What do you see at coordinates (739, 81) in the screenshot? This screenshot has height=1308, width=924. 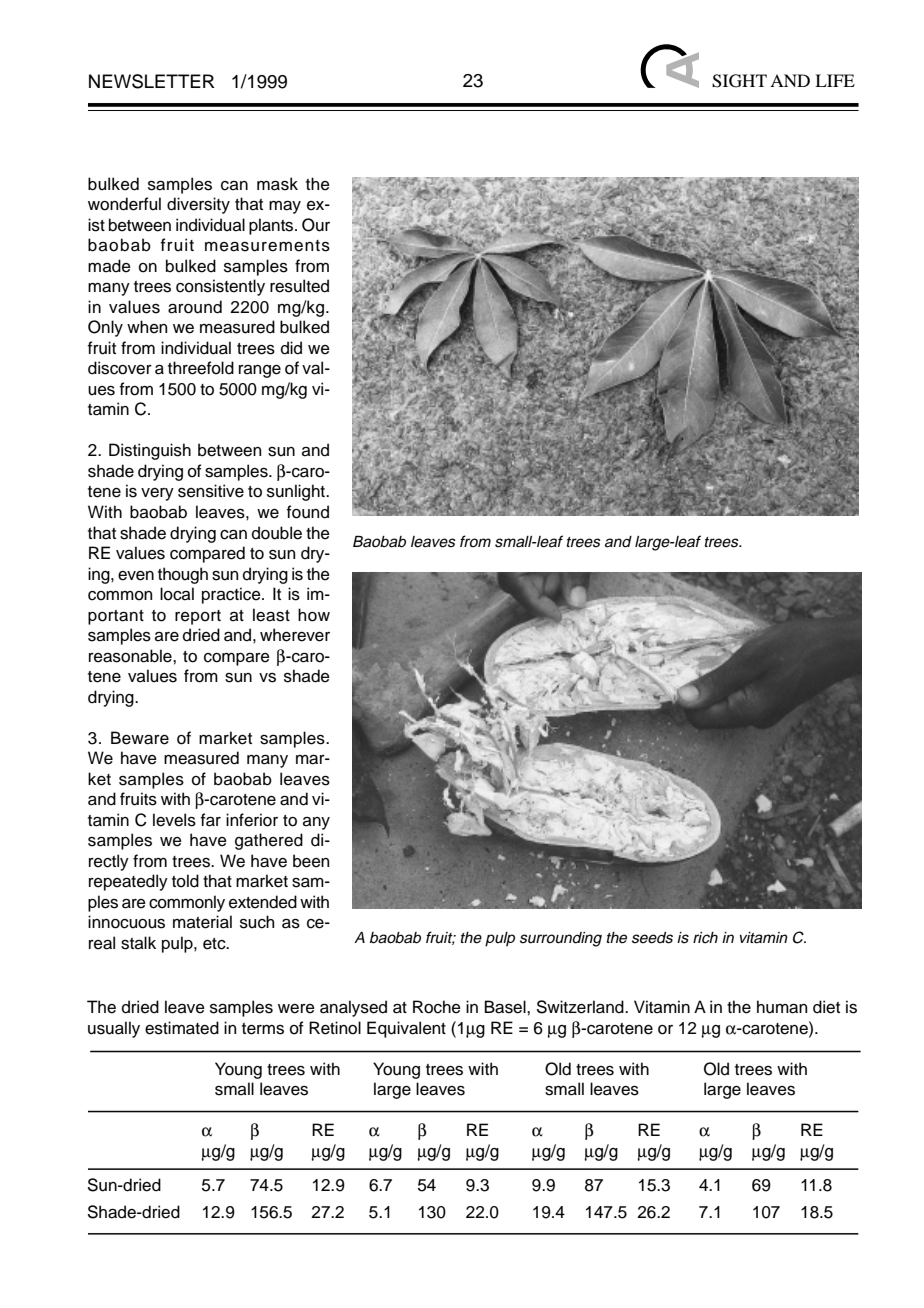 I see `SIGHT` at bounding box center [739, 81].
